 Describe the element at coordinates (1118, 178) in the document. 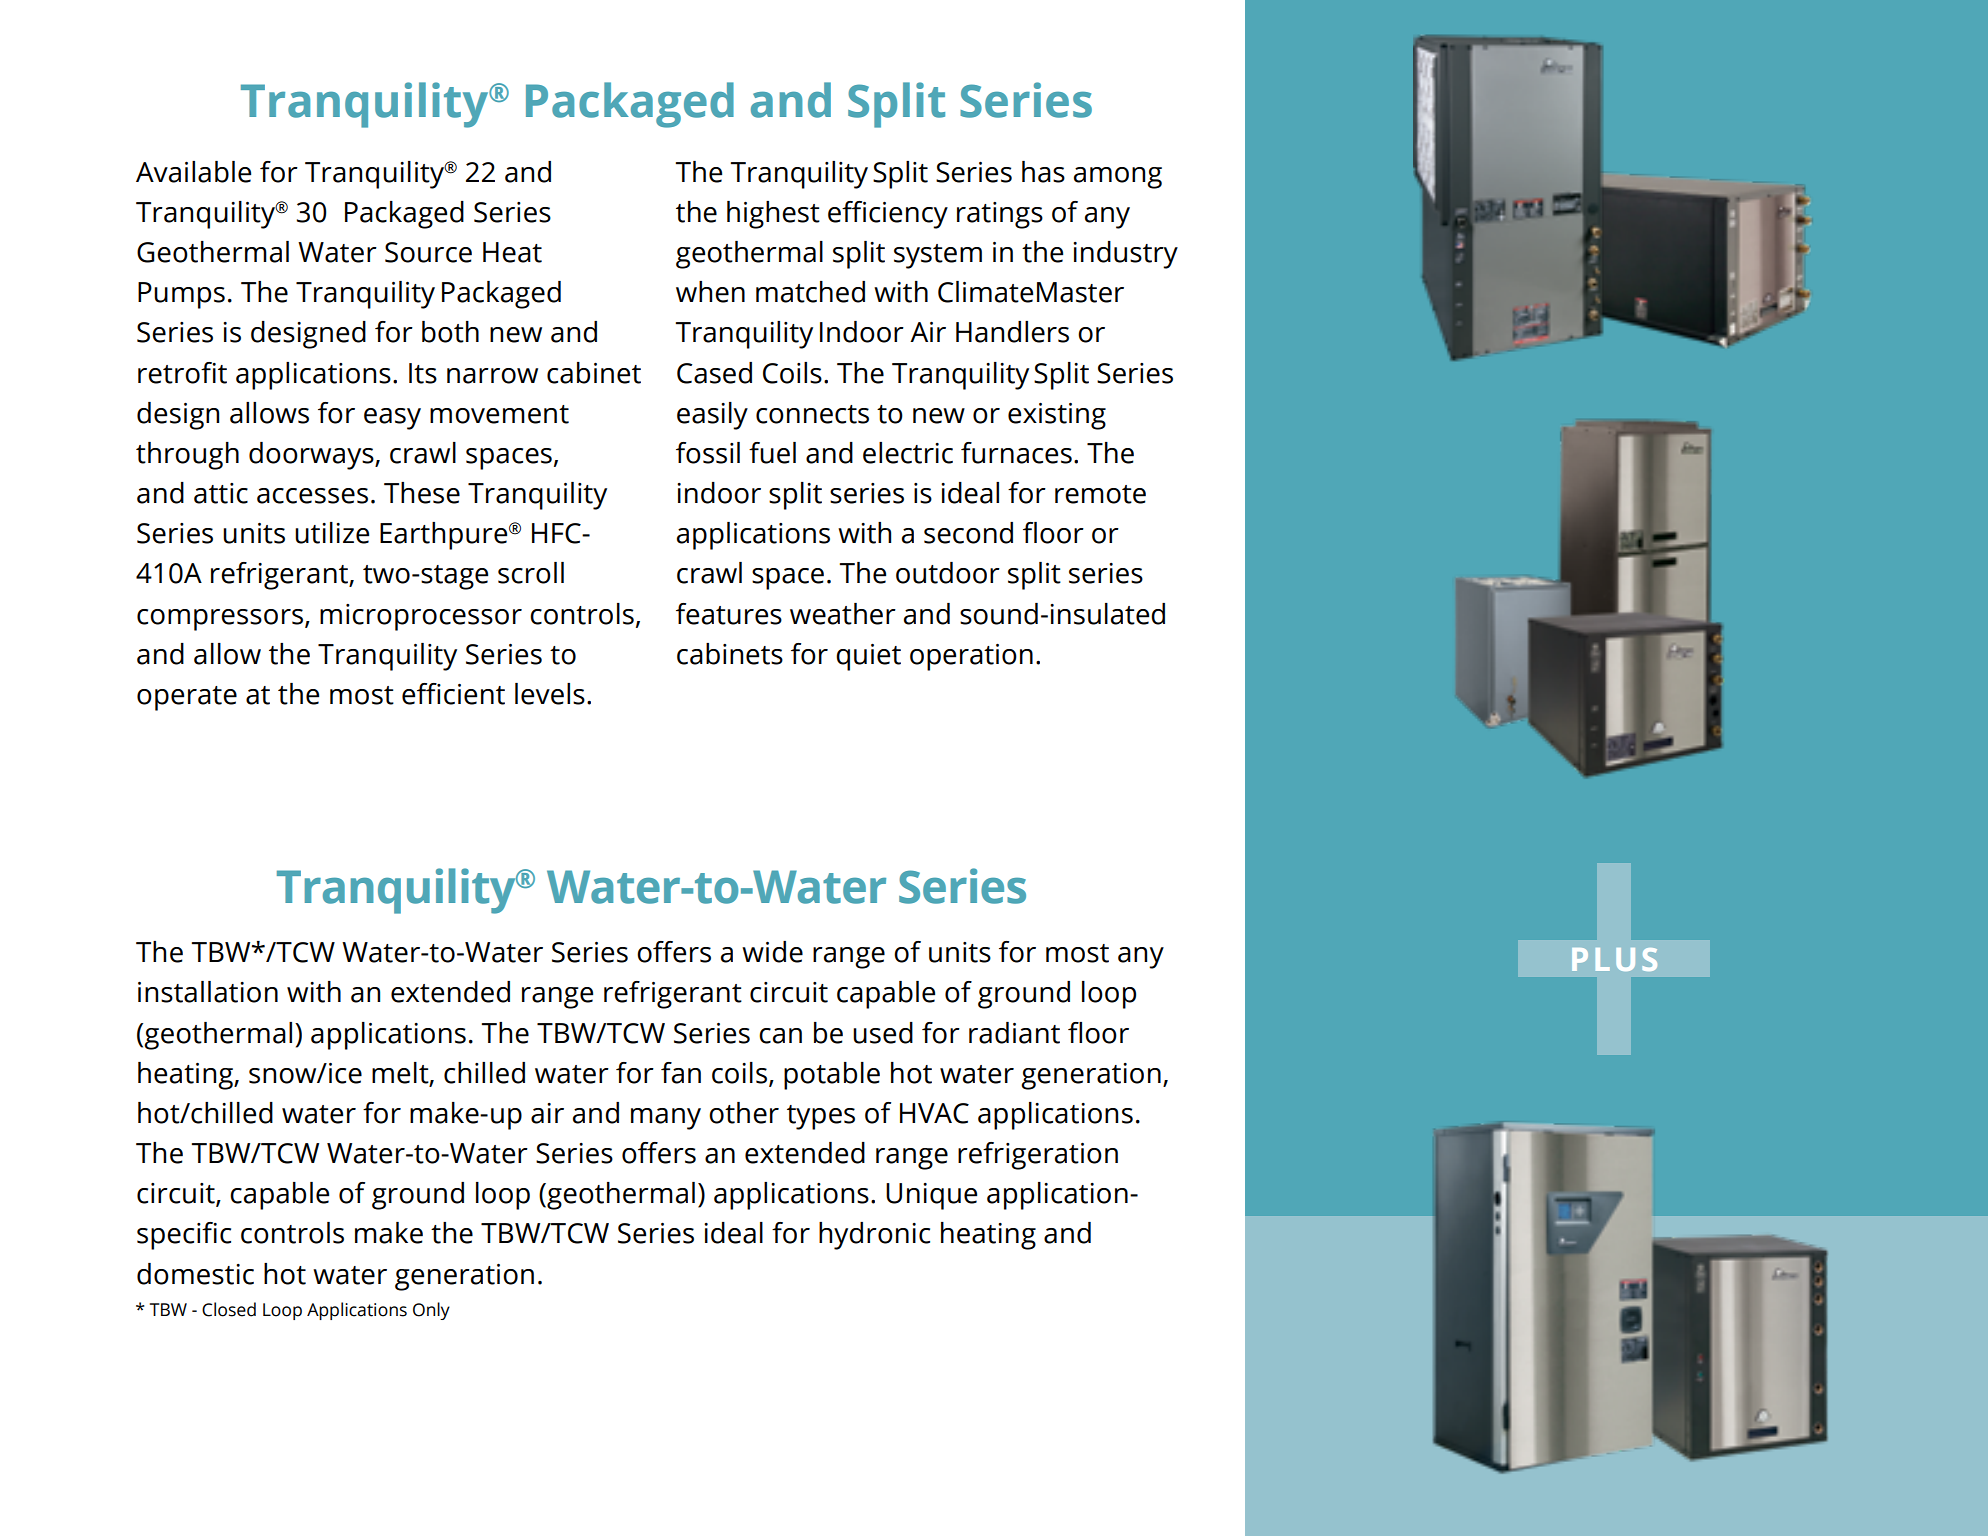

I see `among` at that location.
